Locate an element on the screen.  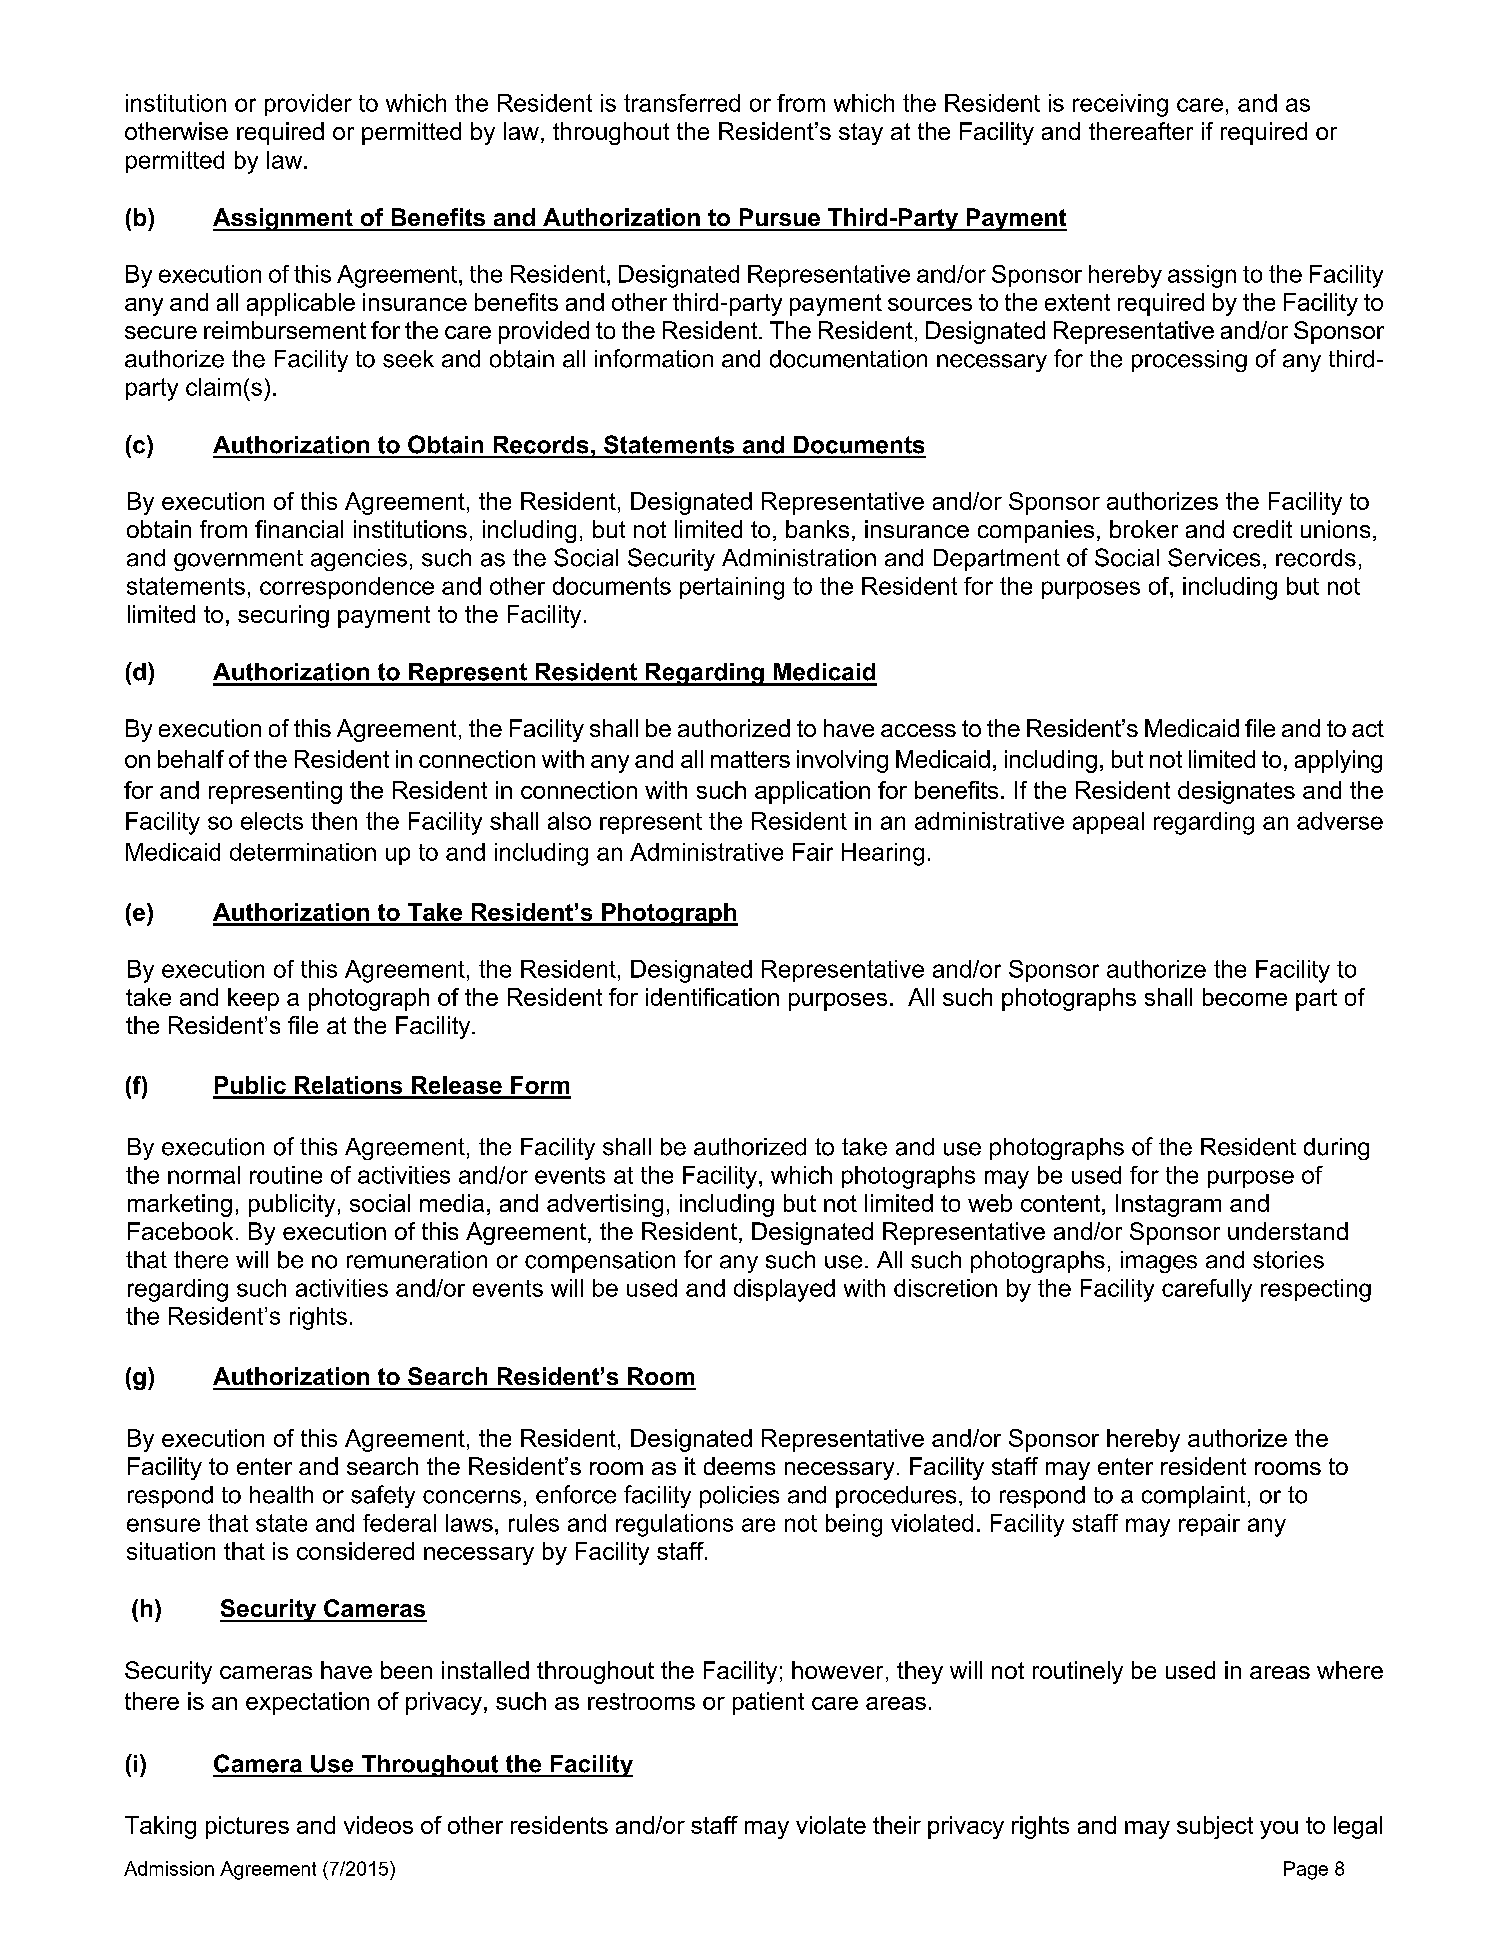
keep is located at coordinates (253, 999).
